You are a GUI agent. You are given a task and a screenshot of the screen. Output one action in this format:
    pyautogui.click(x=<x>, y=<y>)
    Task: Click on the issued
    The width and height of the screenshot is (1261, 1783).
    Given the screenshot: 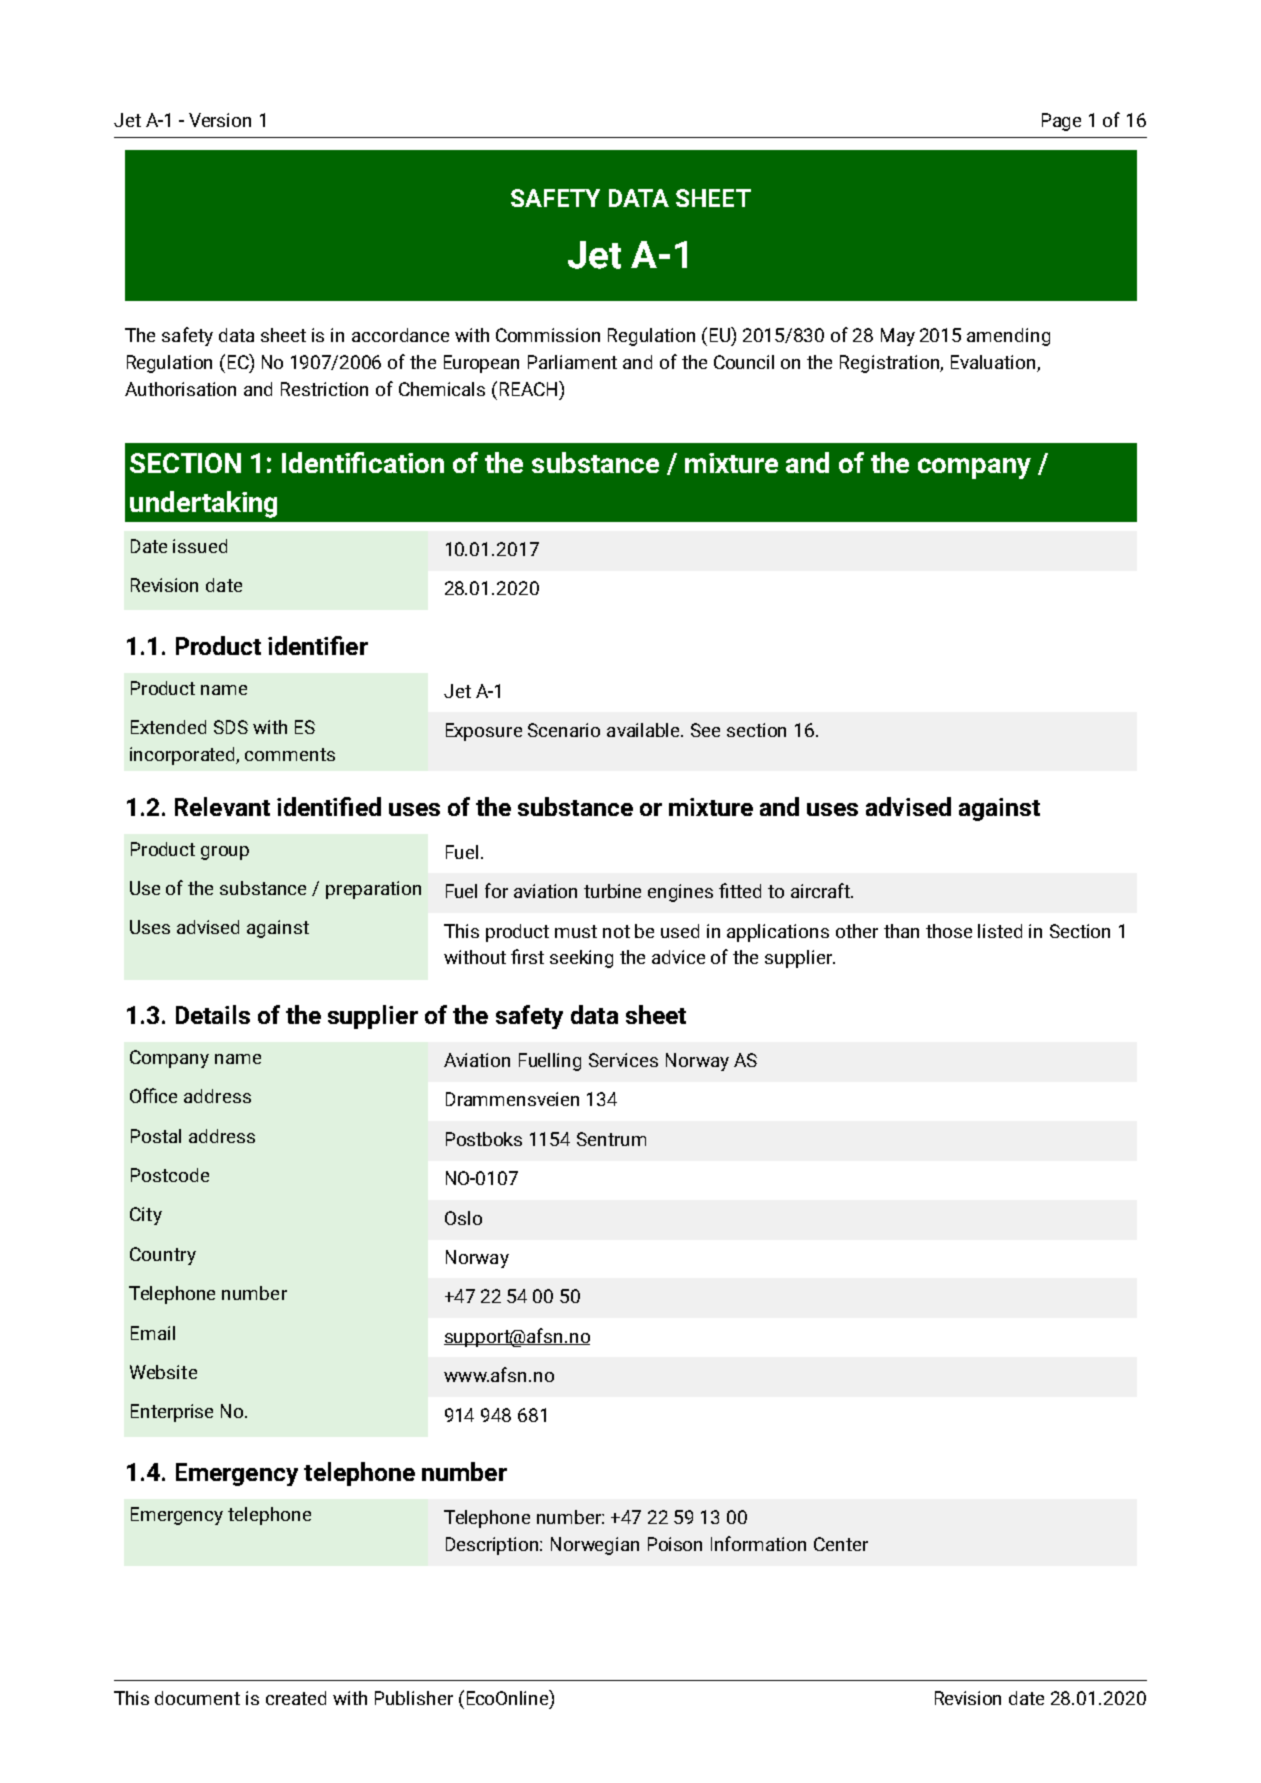 What is the action you would take?
    pyautogui.click(x=200, y=546)
